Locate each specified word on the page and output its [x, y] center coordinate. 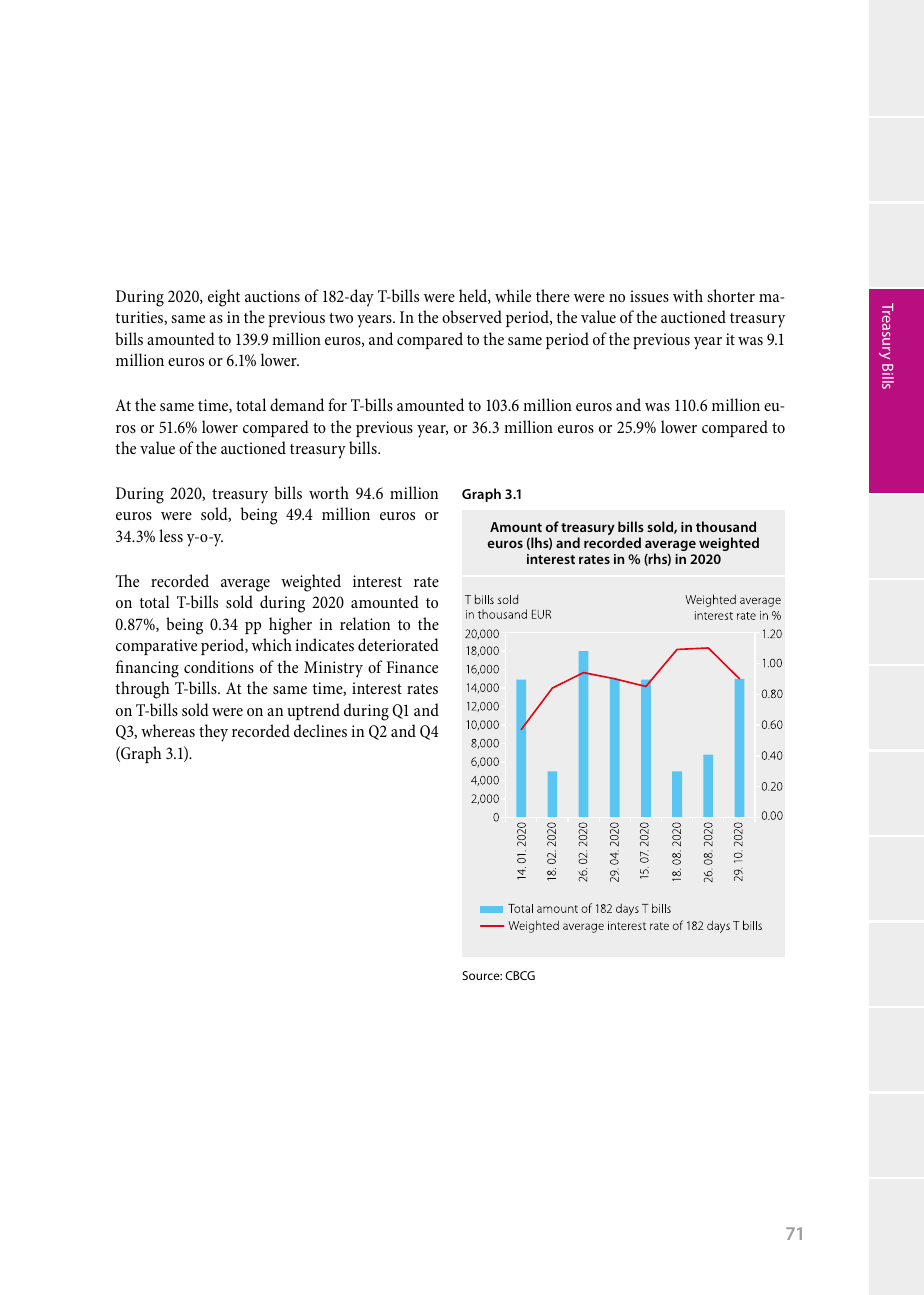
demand [297, 404]
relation [365, 623]
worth [329, 492]
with [688, 295]
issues [649, 296]
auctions [272, 296]
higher [290, 626]
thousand [726, 526]
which [272, 644]
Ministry [333, 669]
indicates [324, 644]
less [171, 535]
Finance [412, 667]
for [337, 404]
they [213, 733]
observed [472, 316]
